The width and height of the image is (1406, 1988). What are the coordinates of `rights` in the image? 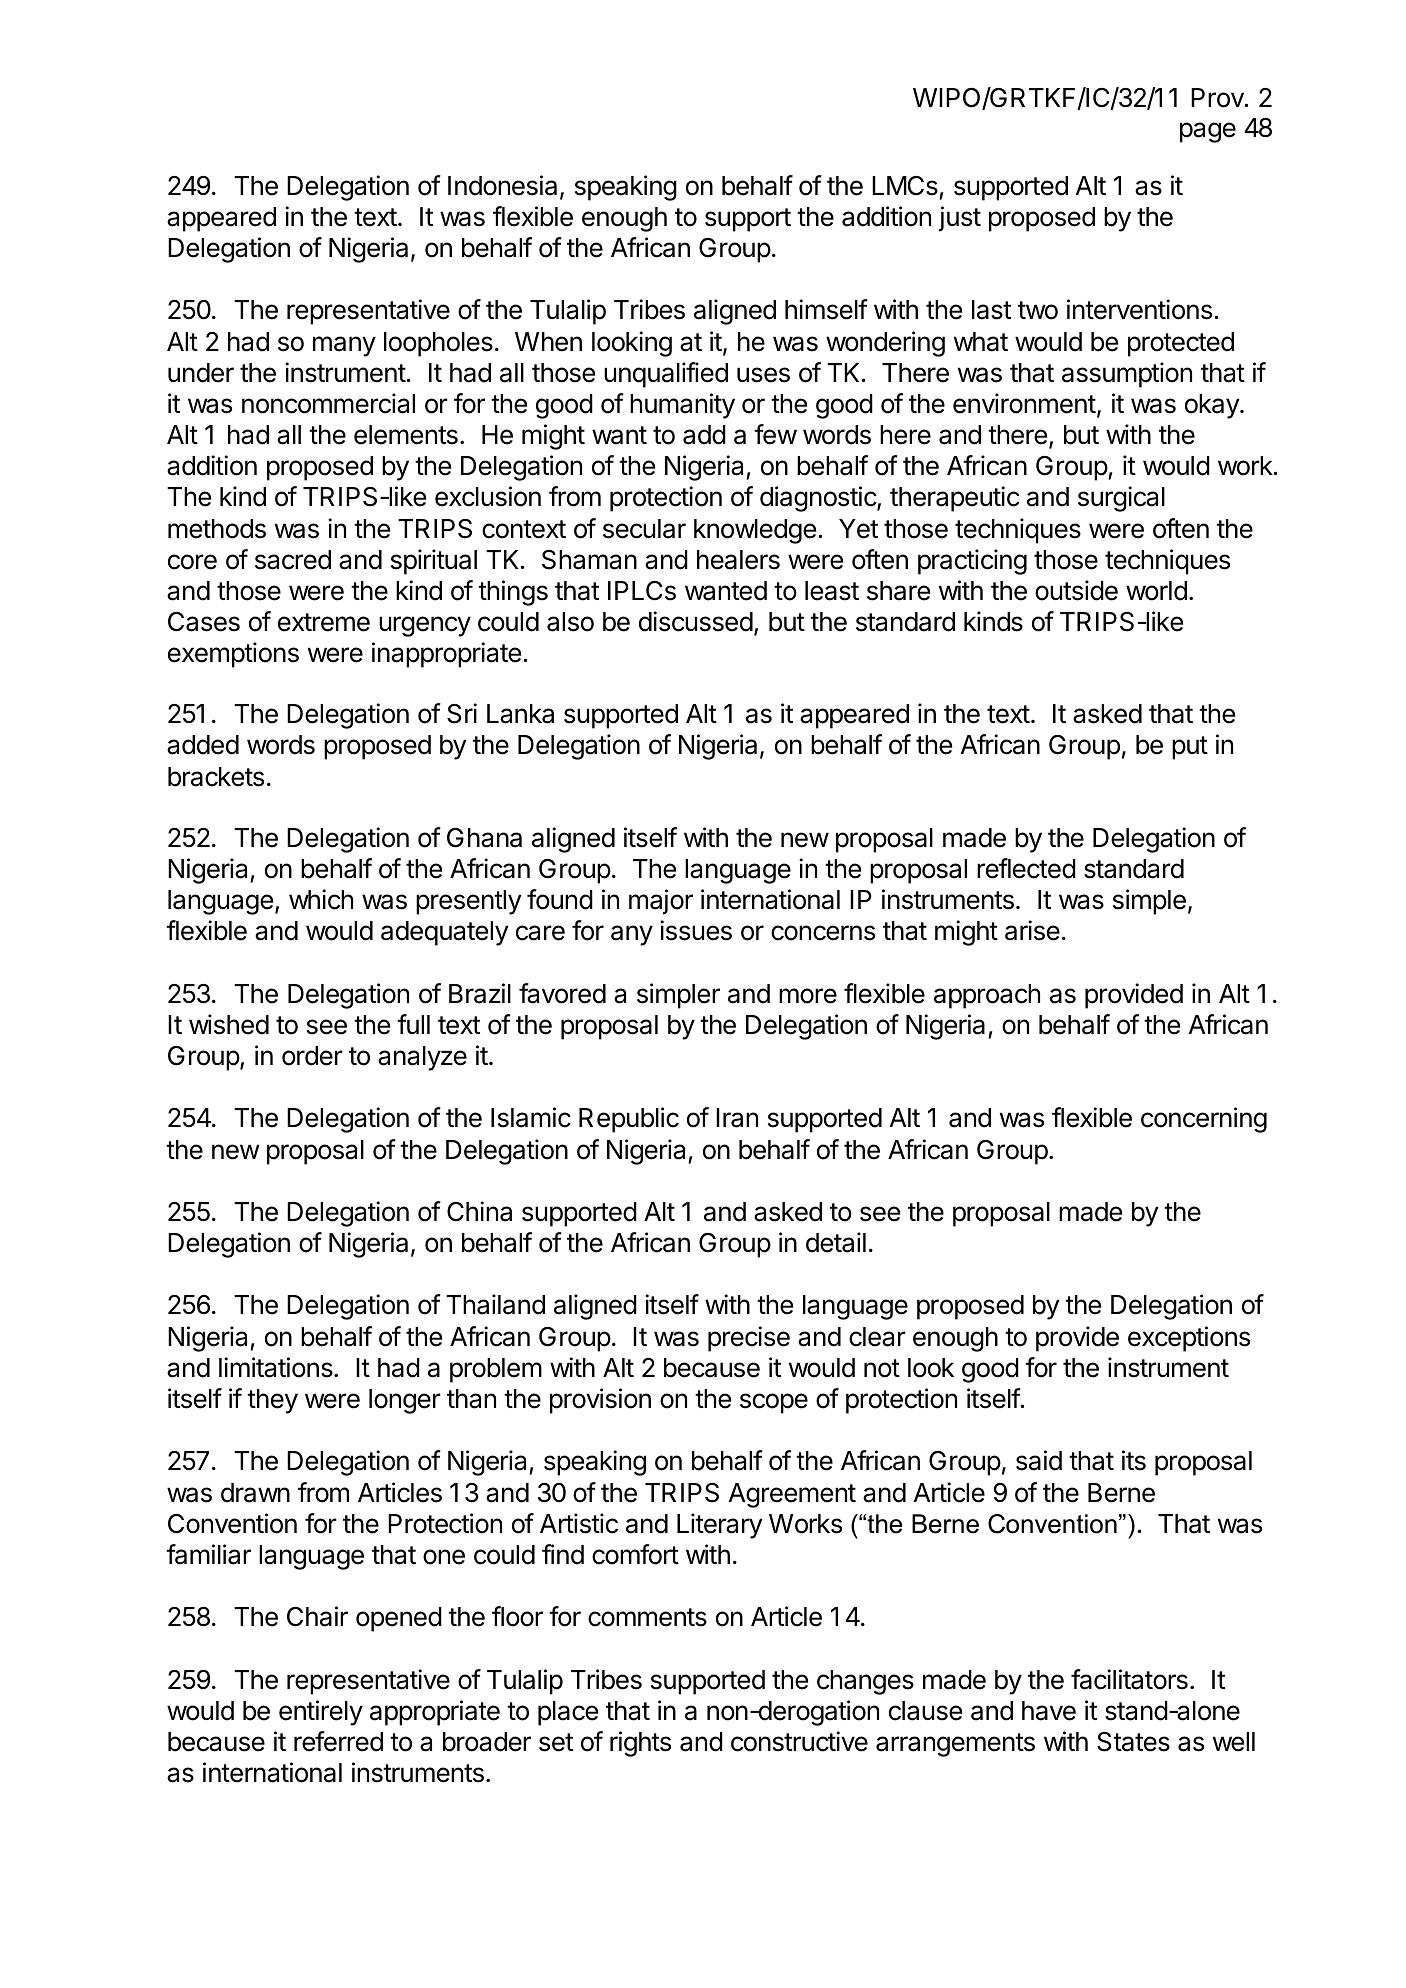 It's located at (640, 1744).
